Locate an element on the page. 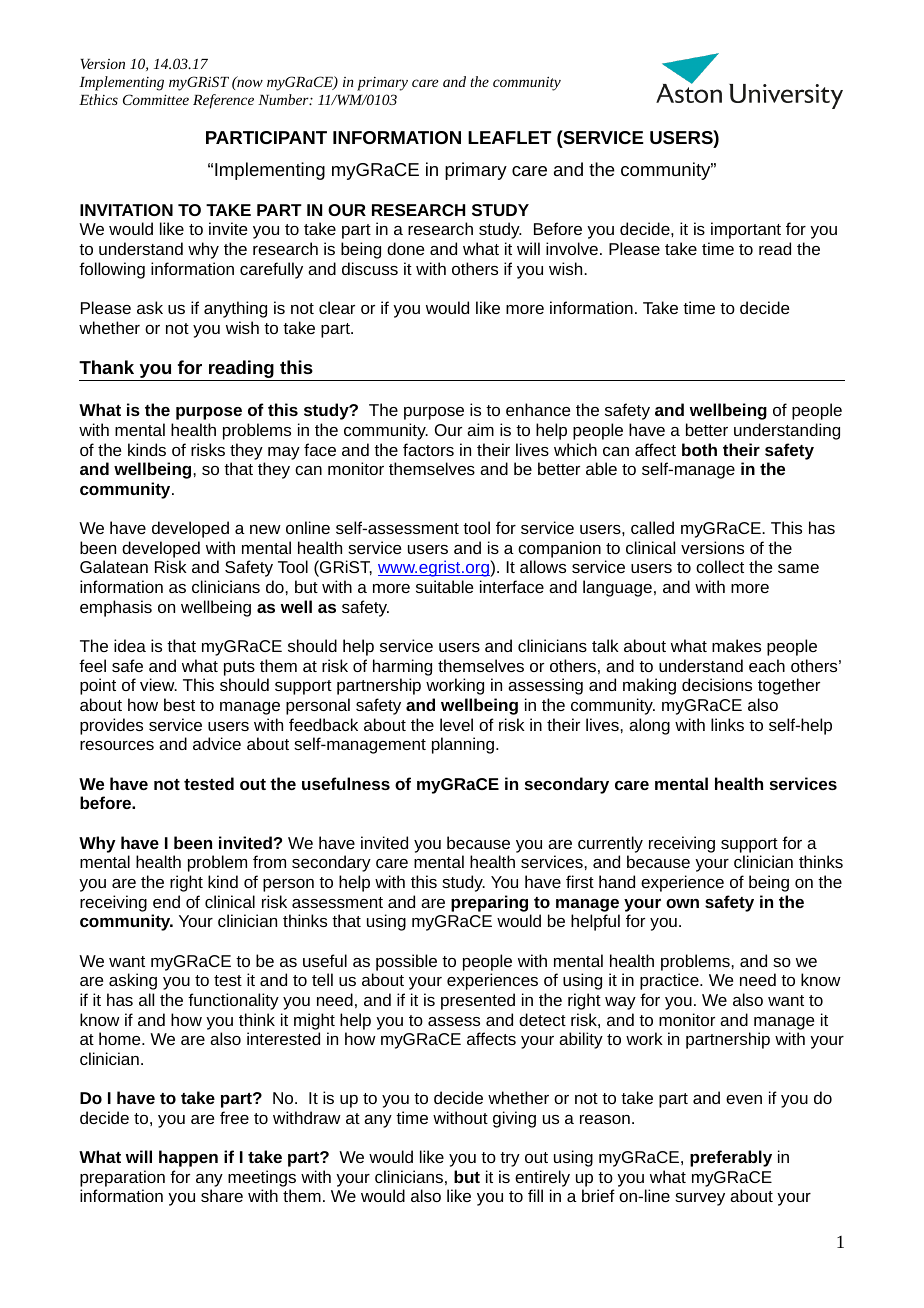 This image has height=1308, width=924. factors is located at coordinates (428, 449).
